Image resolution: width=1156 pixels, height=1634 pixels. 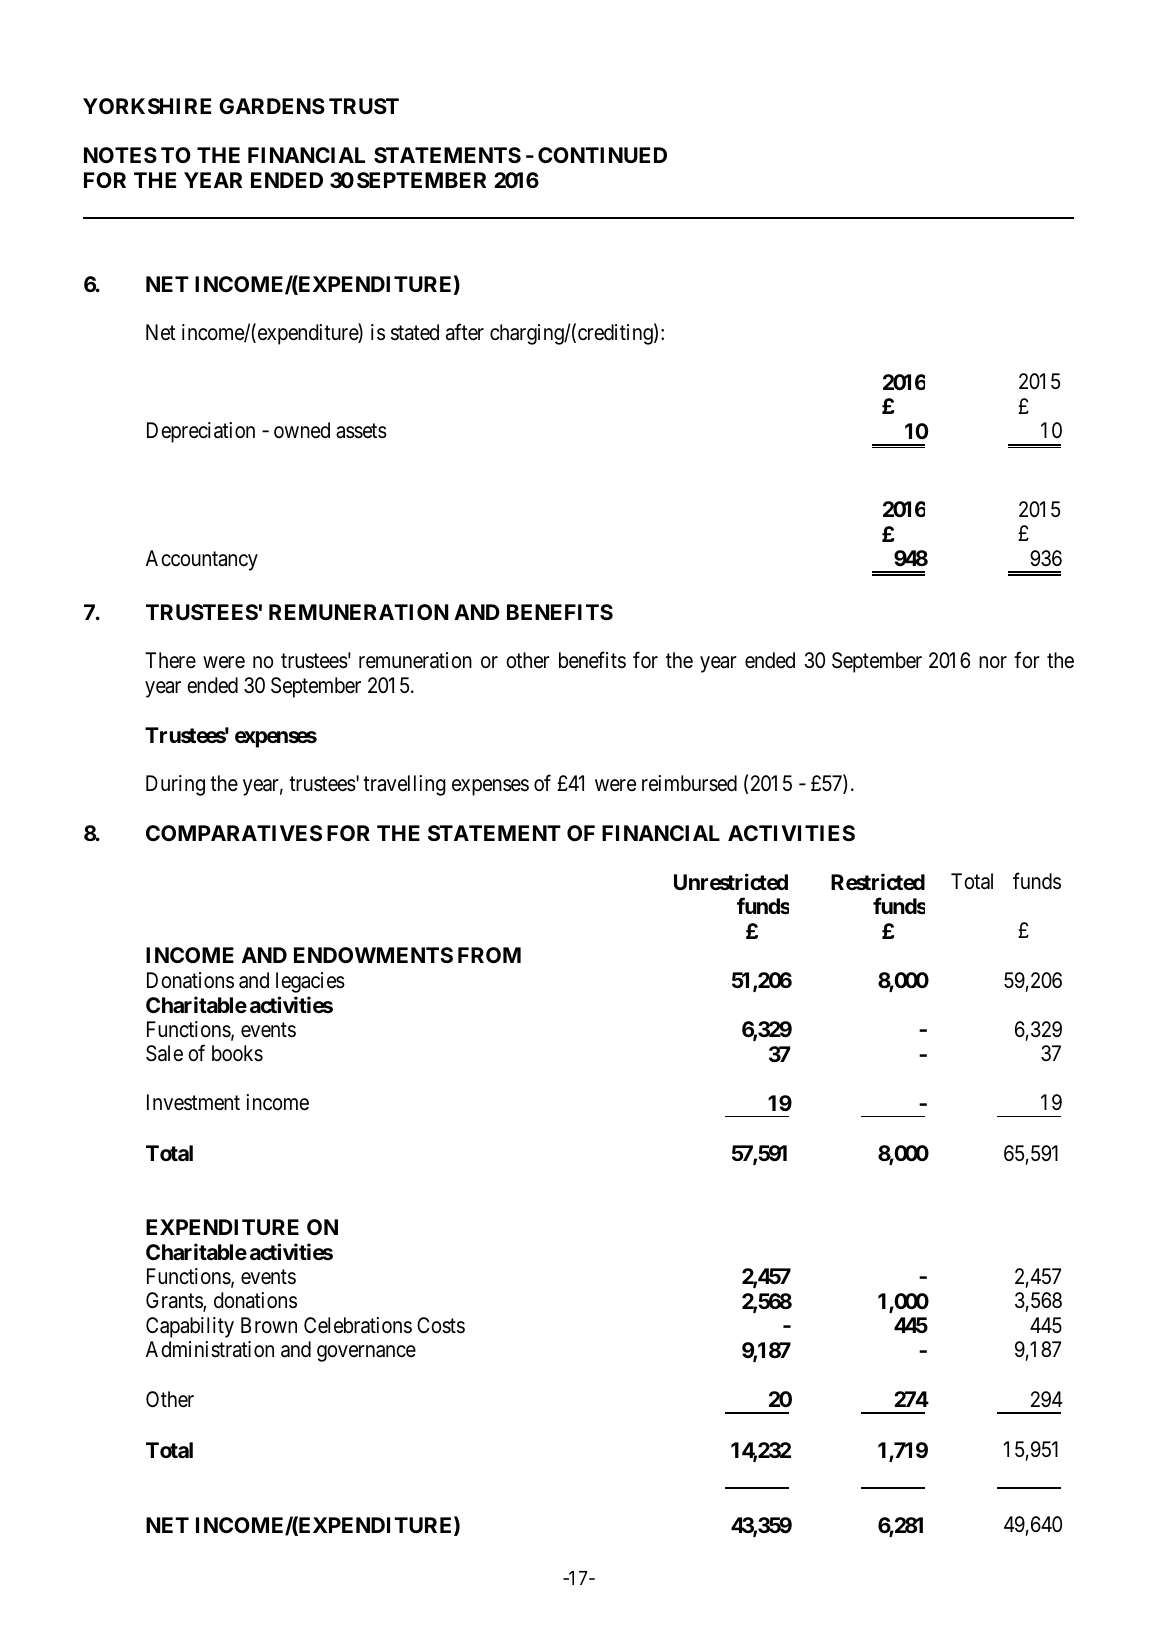 What do you see at coordinates (993, 662) in the image?
I see `nor` at bounding box center [993, 662].
